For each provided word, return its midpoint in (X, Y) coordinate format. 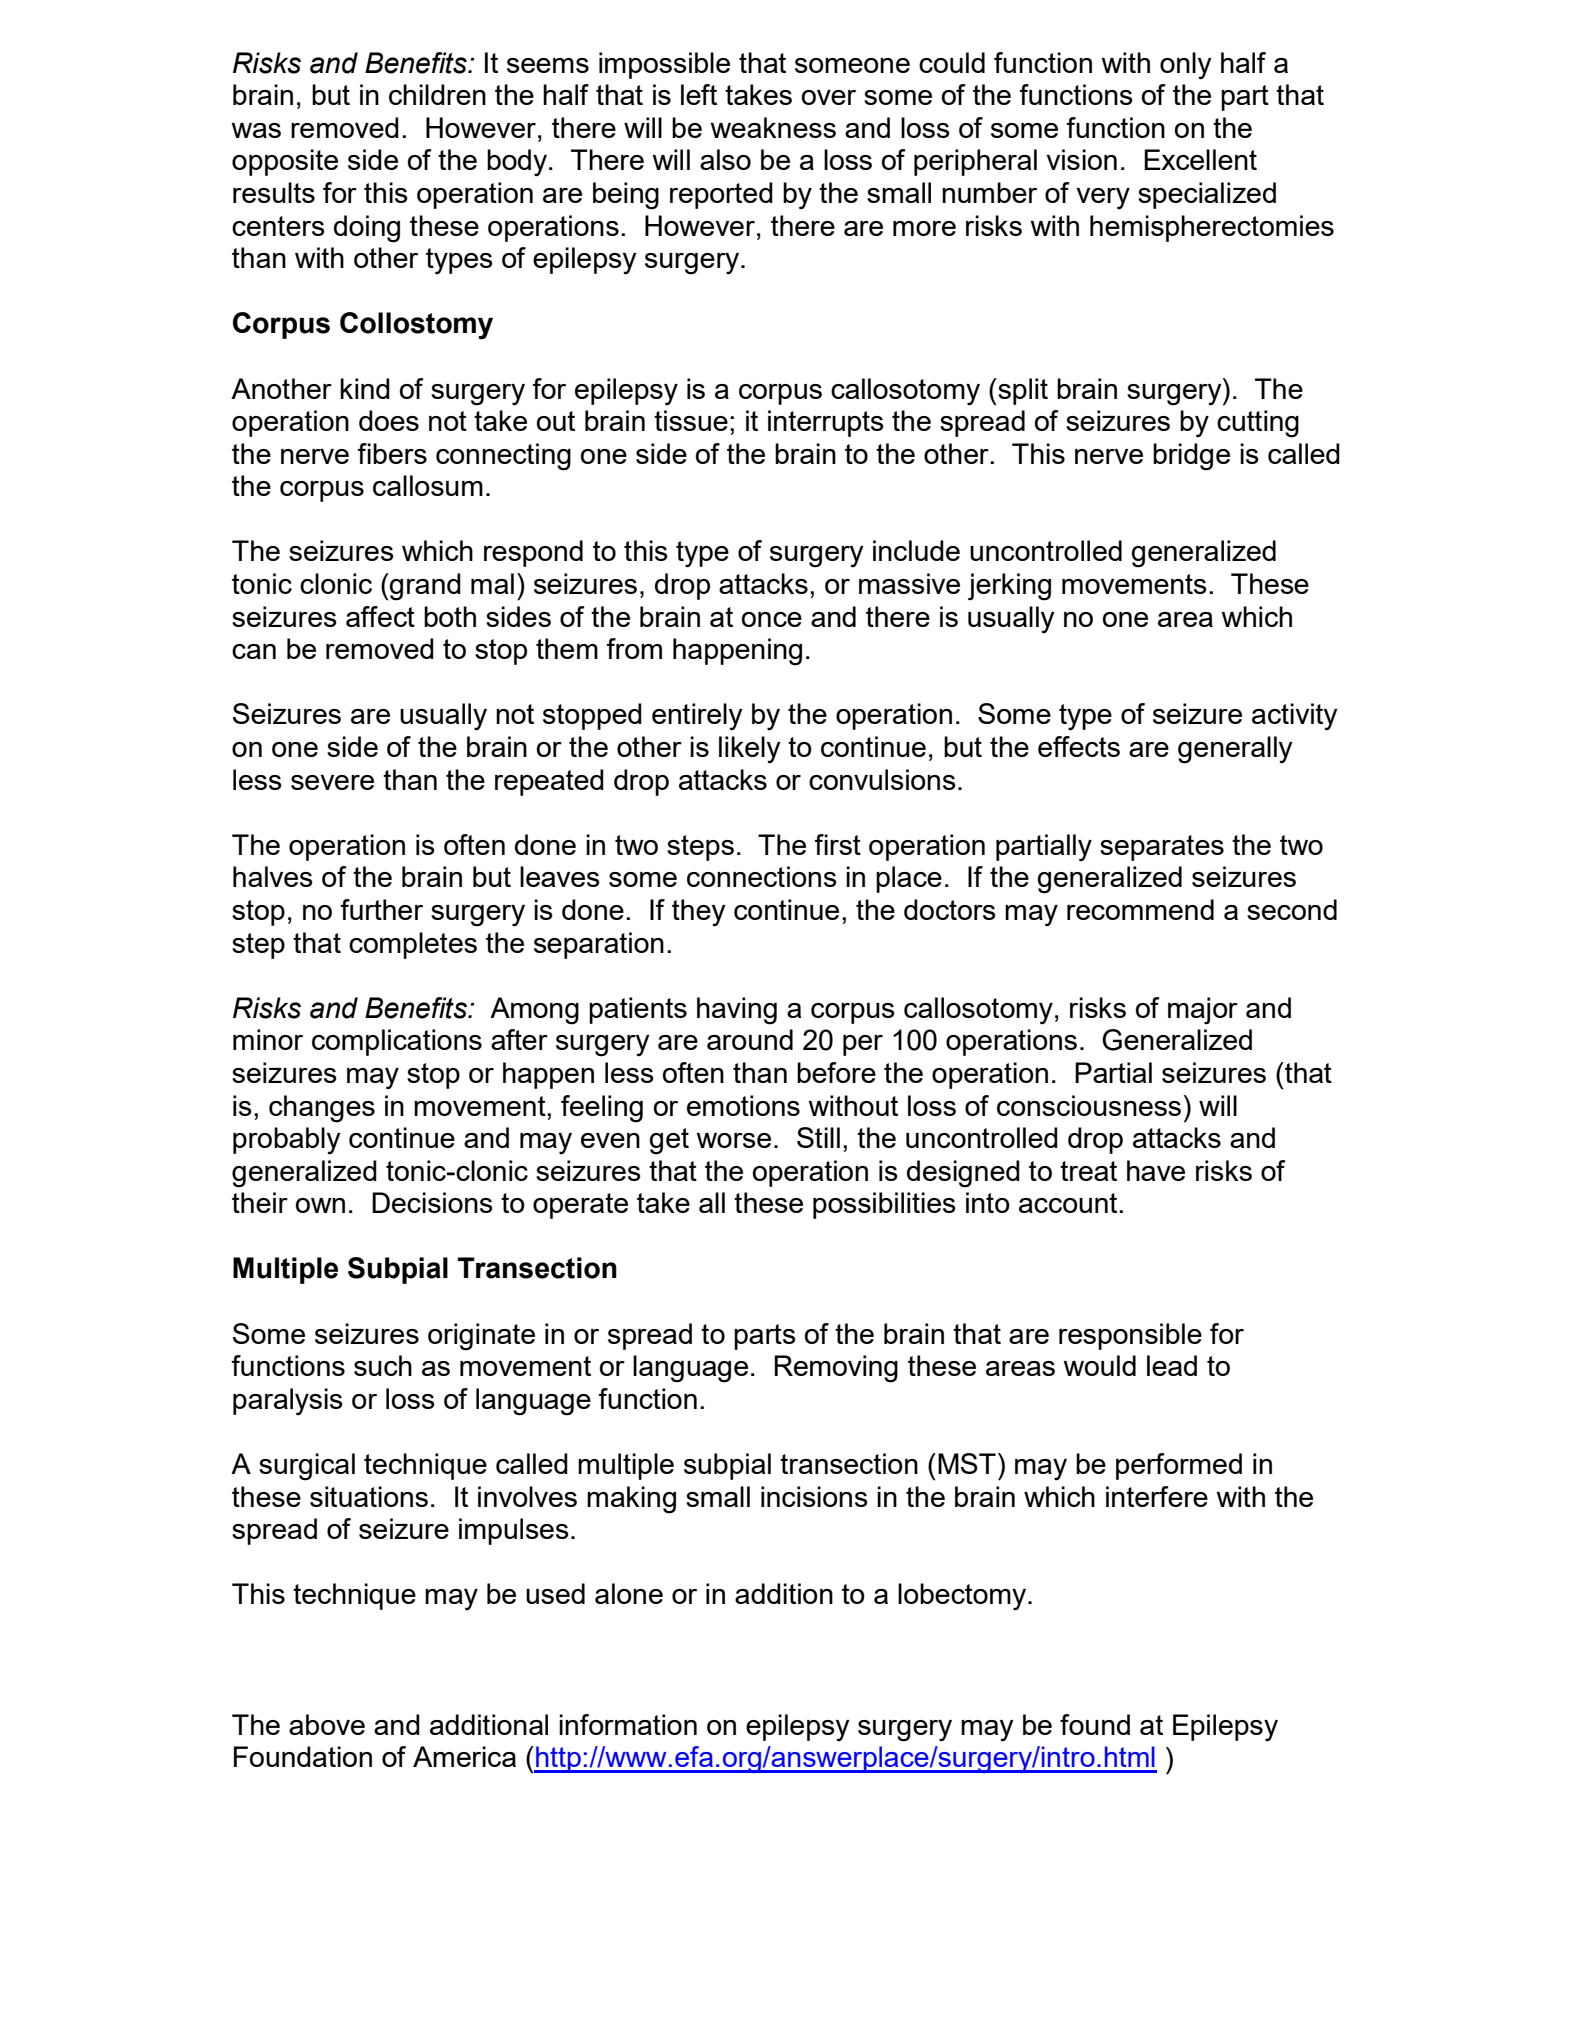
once (772, 619)
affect (380, 616)
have (1156, 1170)
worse (733, 1140)
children (437, 94)
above (327, 1724)
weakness (773, 127)
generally (1235, 750)
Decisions (432, 1202)
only (1186, 66)
